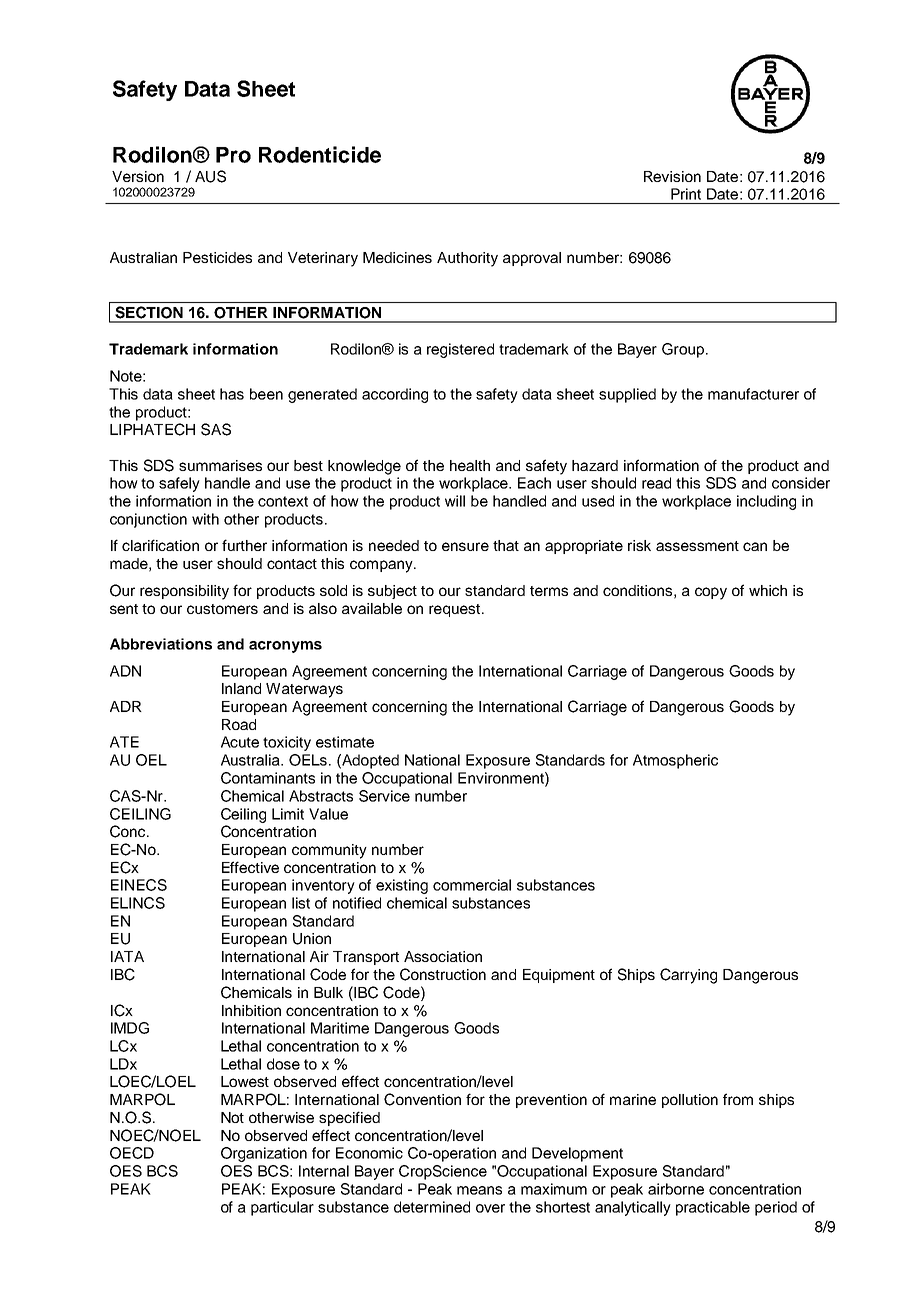 This screenshot has height=1308, width=924. What do you see at coordinates (138, 176) in the screenshot?
I see `Version` at bounding box center [138, 176].
